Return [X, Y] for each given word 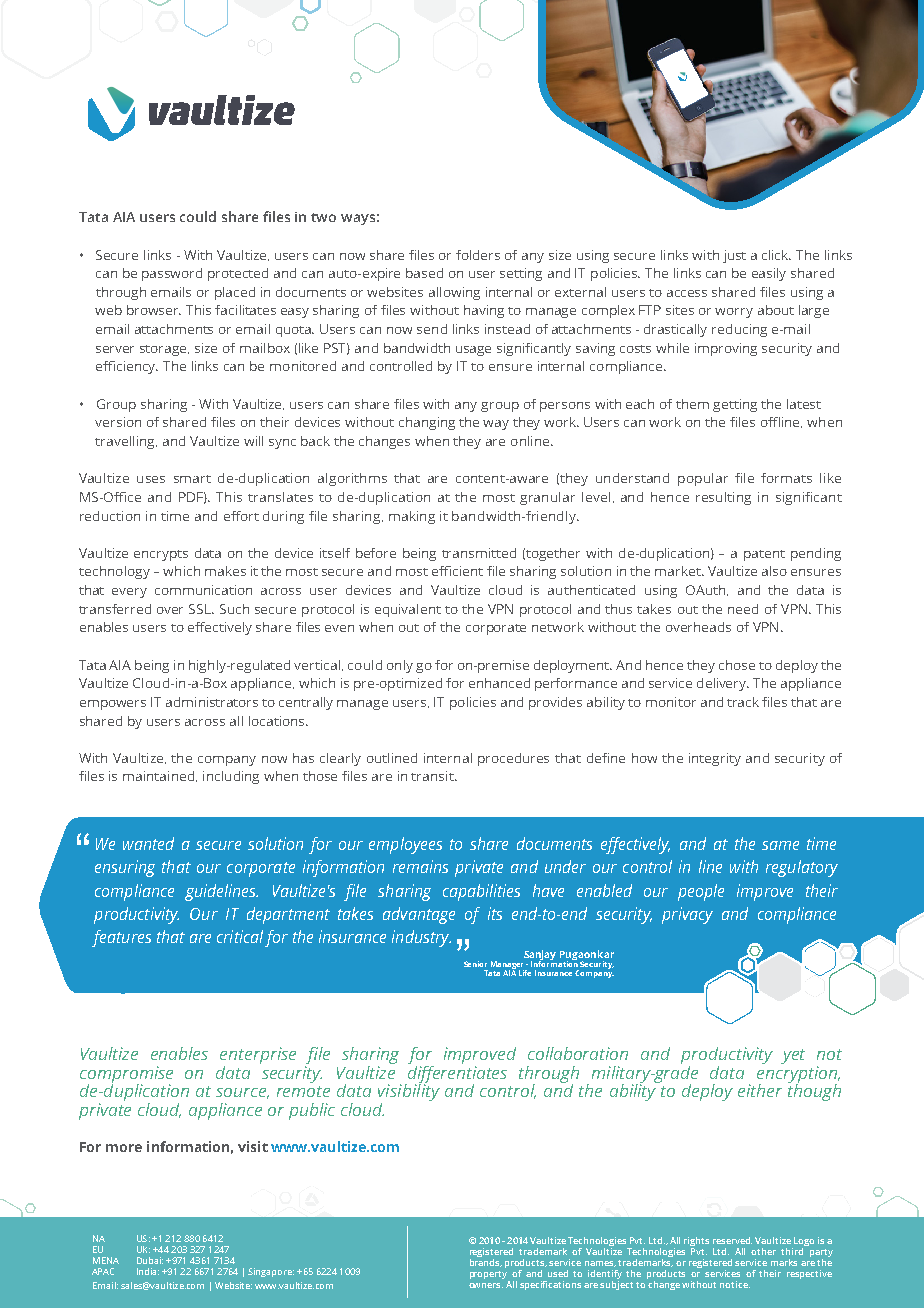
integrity [715, 759]
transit [433, 776]
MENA [106, 1260]
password [172, 274]
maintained [160, 776]
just [734, 256]
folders [478, 255]
